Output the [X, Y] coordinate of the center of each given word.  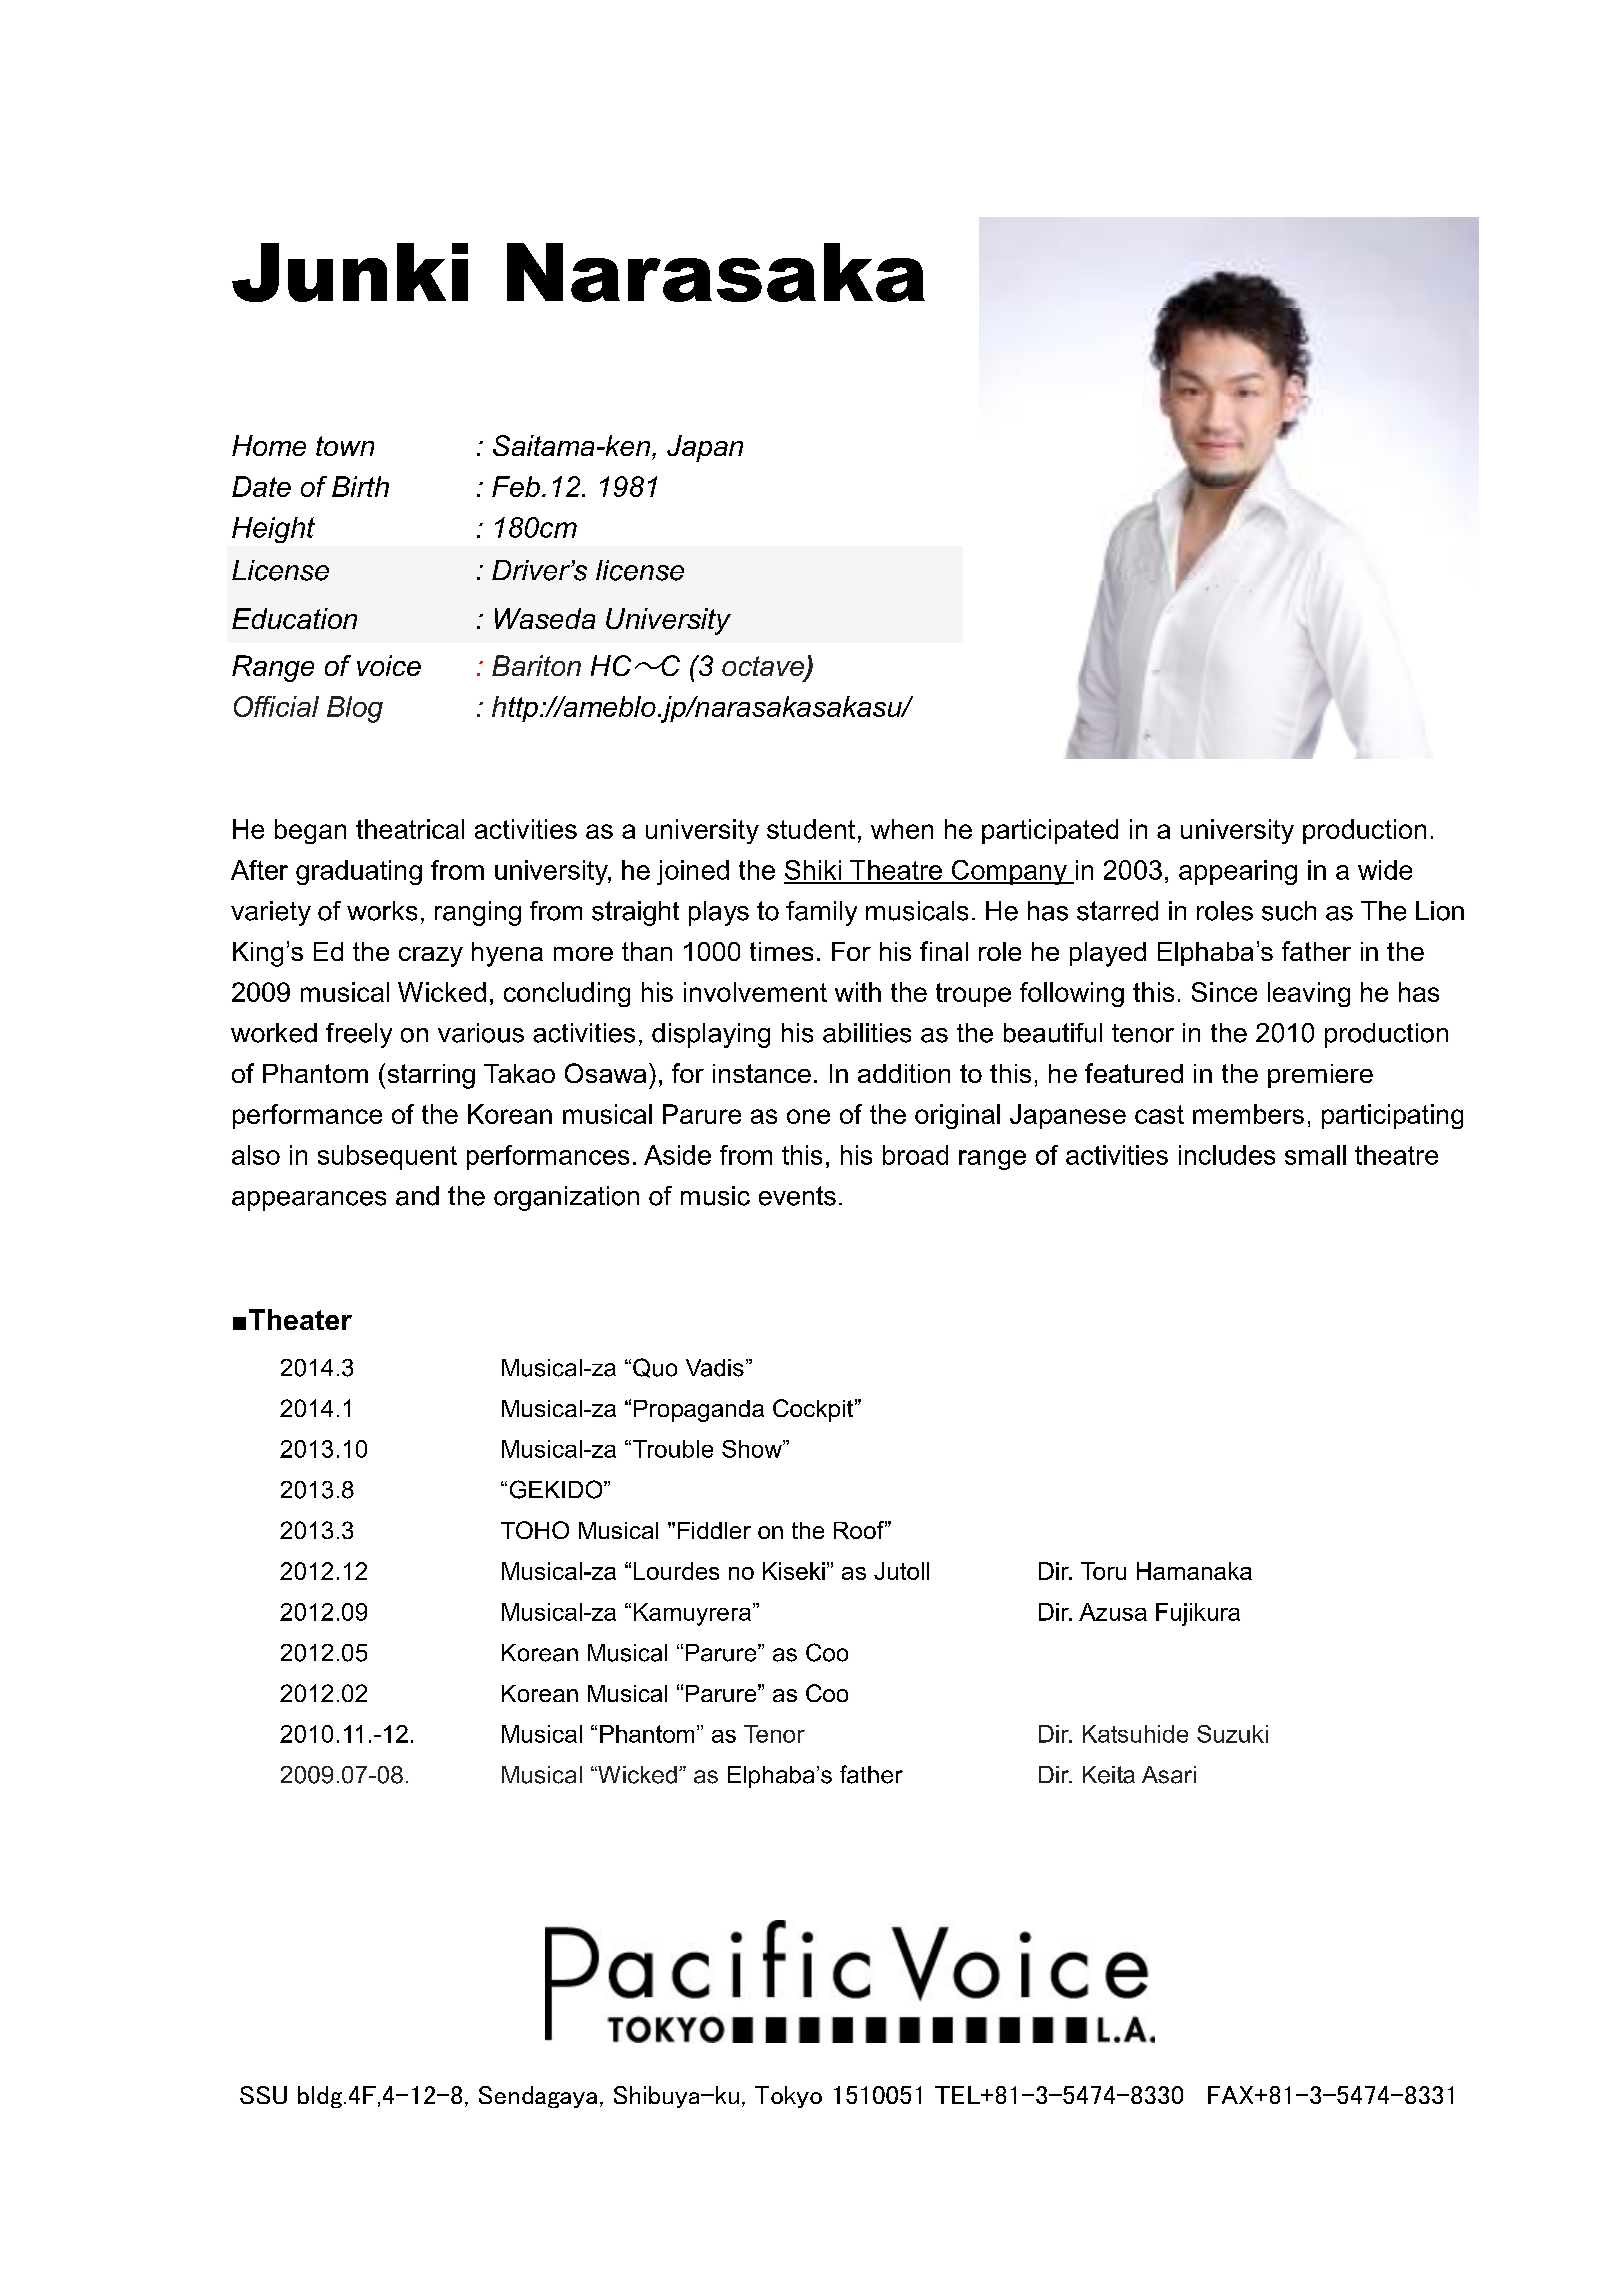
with [858, 992]
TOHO [535, 1530]
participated [1050, 831]
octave [764, 667]
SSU [263, 2095]
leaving [1309, 994]
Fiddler [714, 1530]
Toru [1103, 1571]
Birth [360, 486]
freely [359, 1035]
